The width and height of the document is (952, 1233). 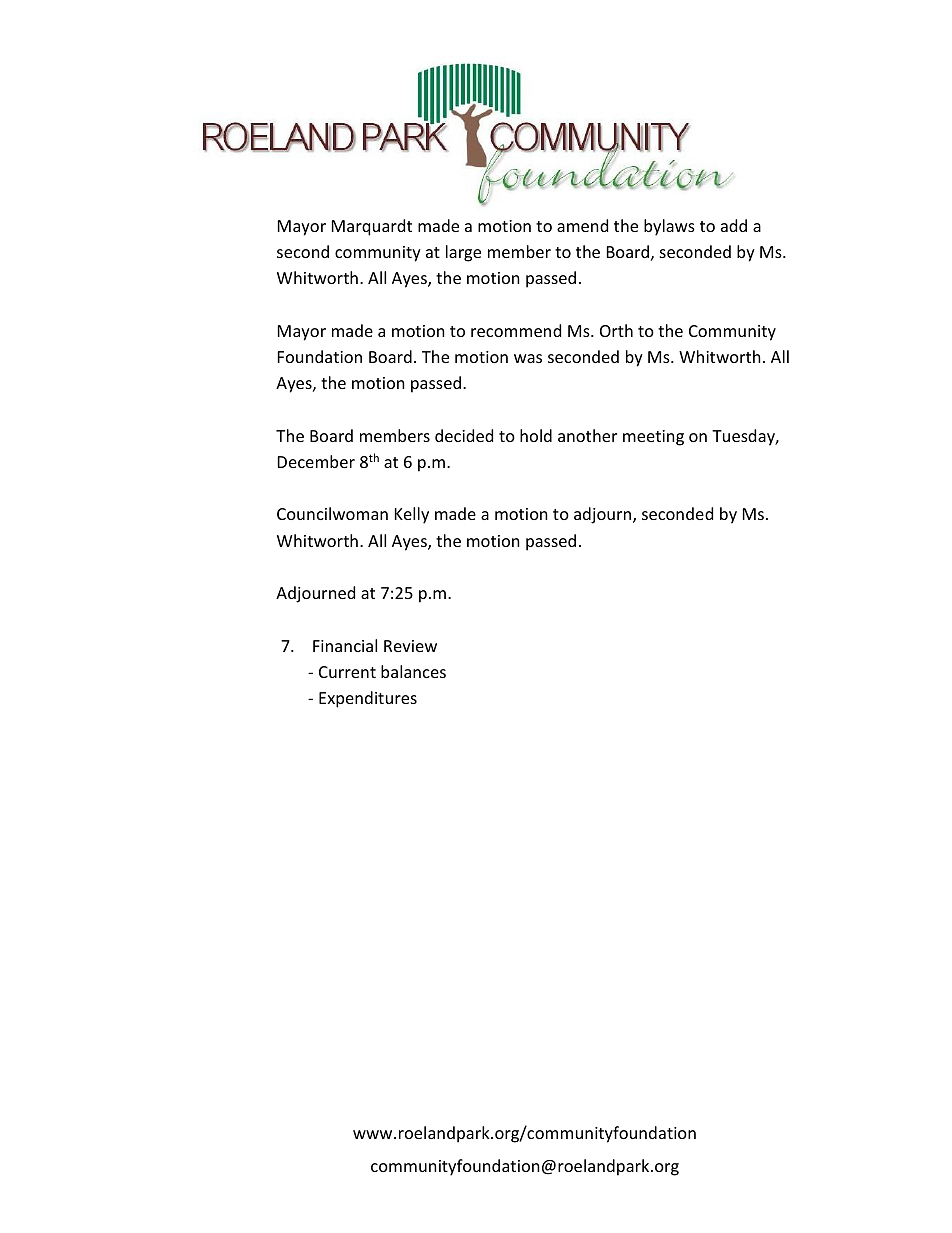 I want to click on meeting, so click(x=653, y=438).
